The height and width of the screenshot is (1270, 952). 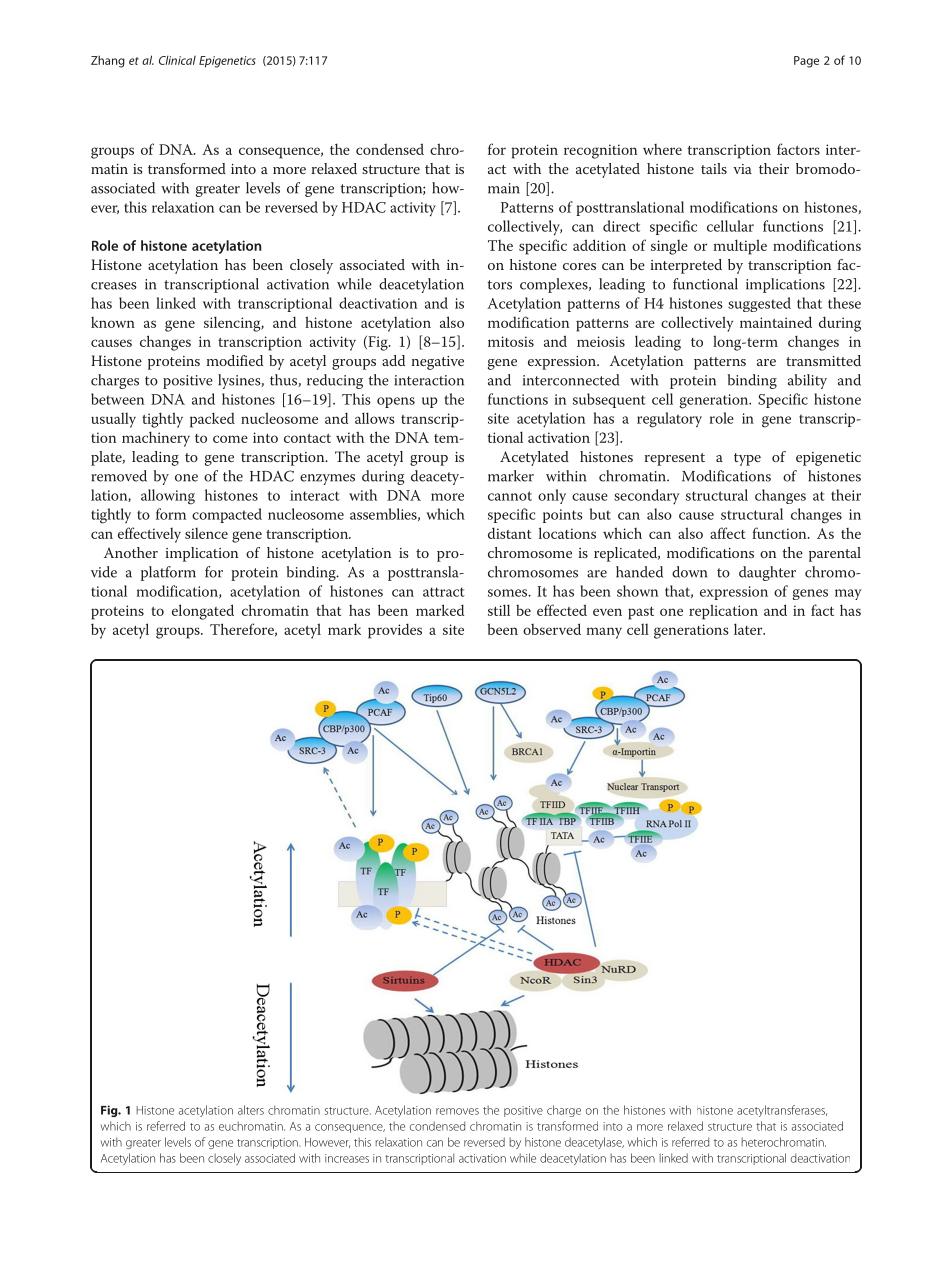 What do you see at coordinates (457, 1111) in the screenshot?
I see `removes` at bounding box center [457, 1111].
